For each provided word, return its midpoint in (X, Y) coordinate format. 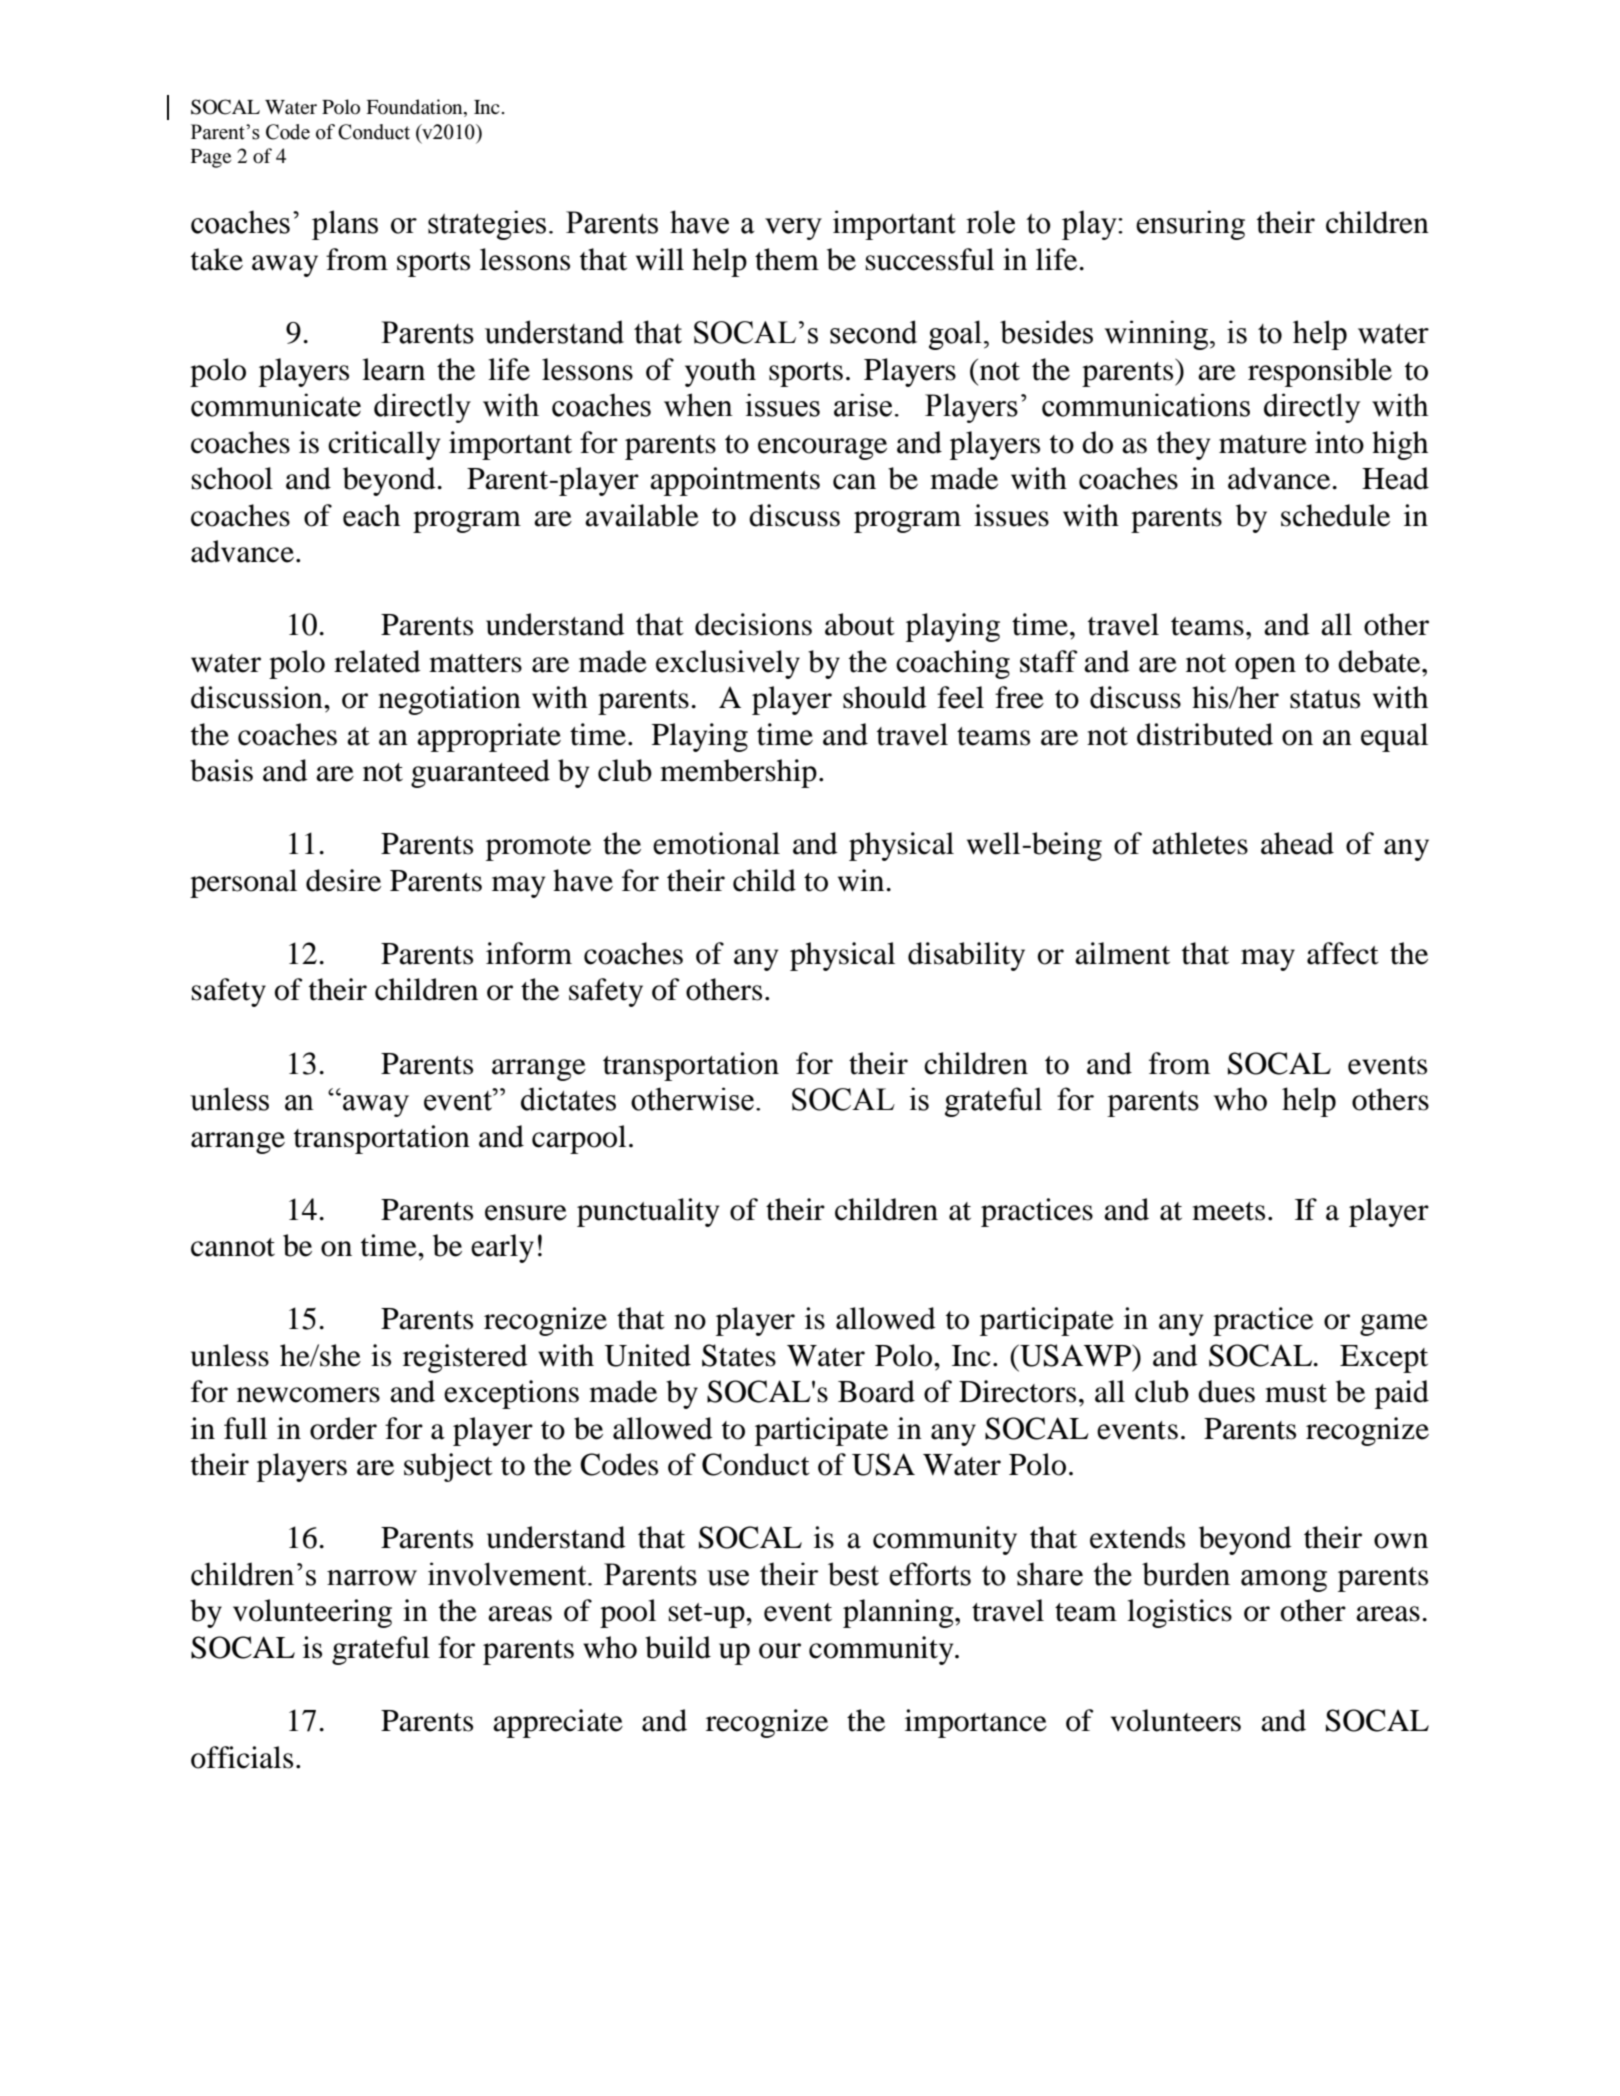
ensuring (1190, 225)
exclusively (728, 664)
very (793, 229)
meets (1228, 1211)
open (1265, 668)
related (377, 661)
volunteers (1176, 1720)
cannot (233, 1247)
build (678, 1647)
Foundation (415, 108)
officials (242, 1757)
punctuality (648, 1212)
